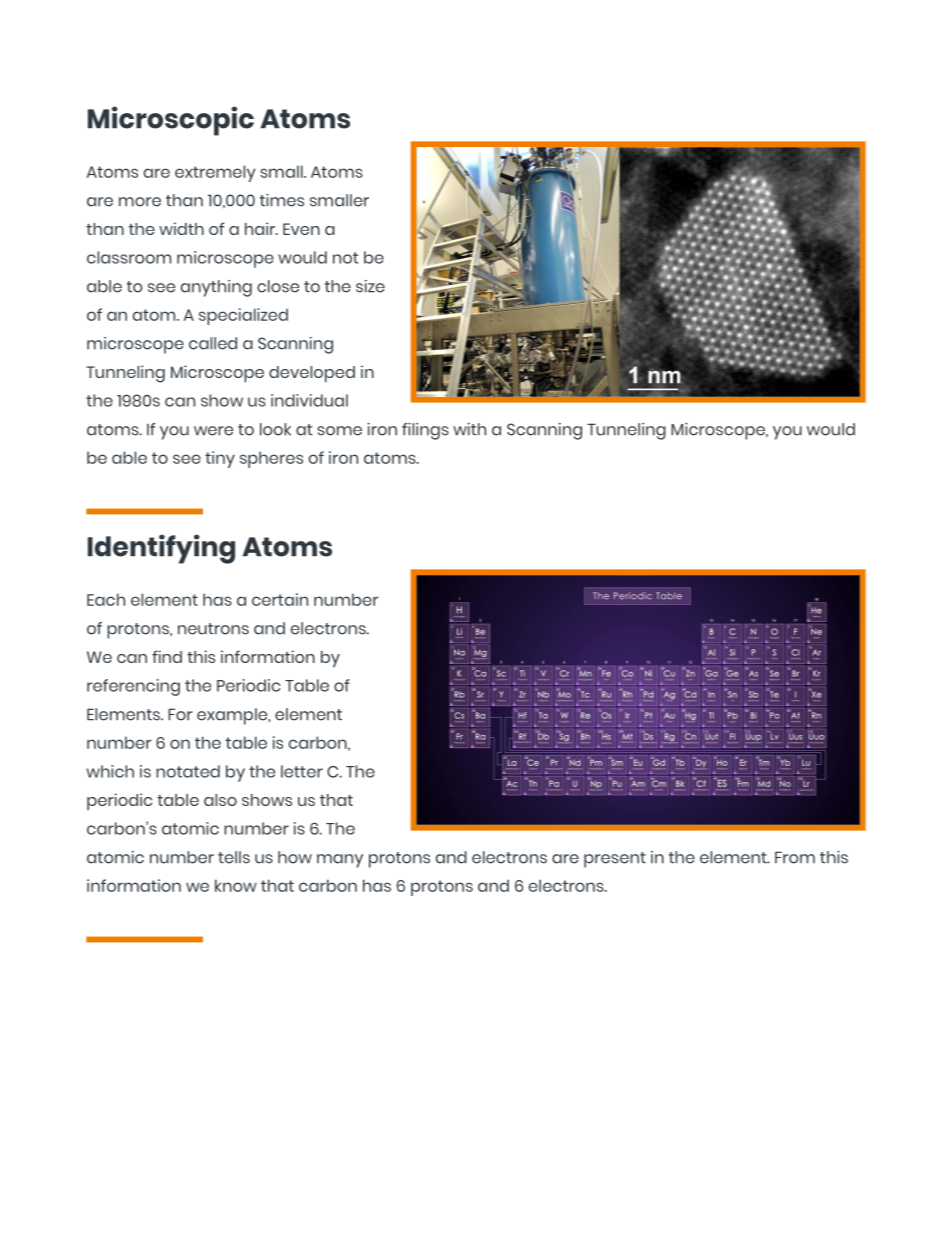  What do you see at coordinates (425, 431) in the document?
I see `filings` at bounding box center [425, 431].
